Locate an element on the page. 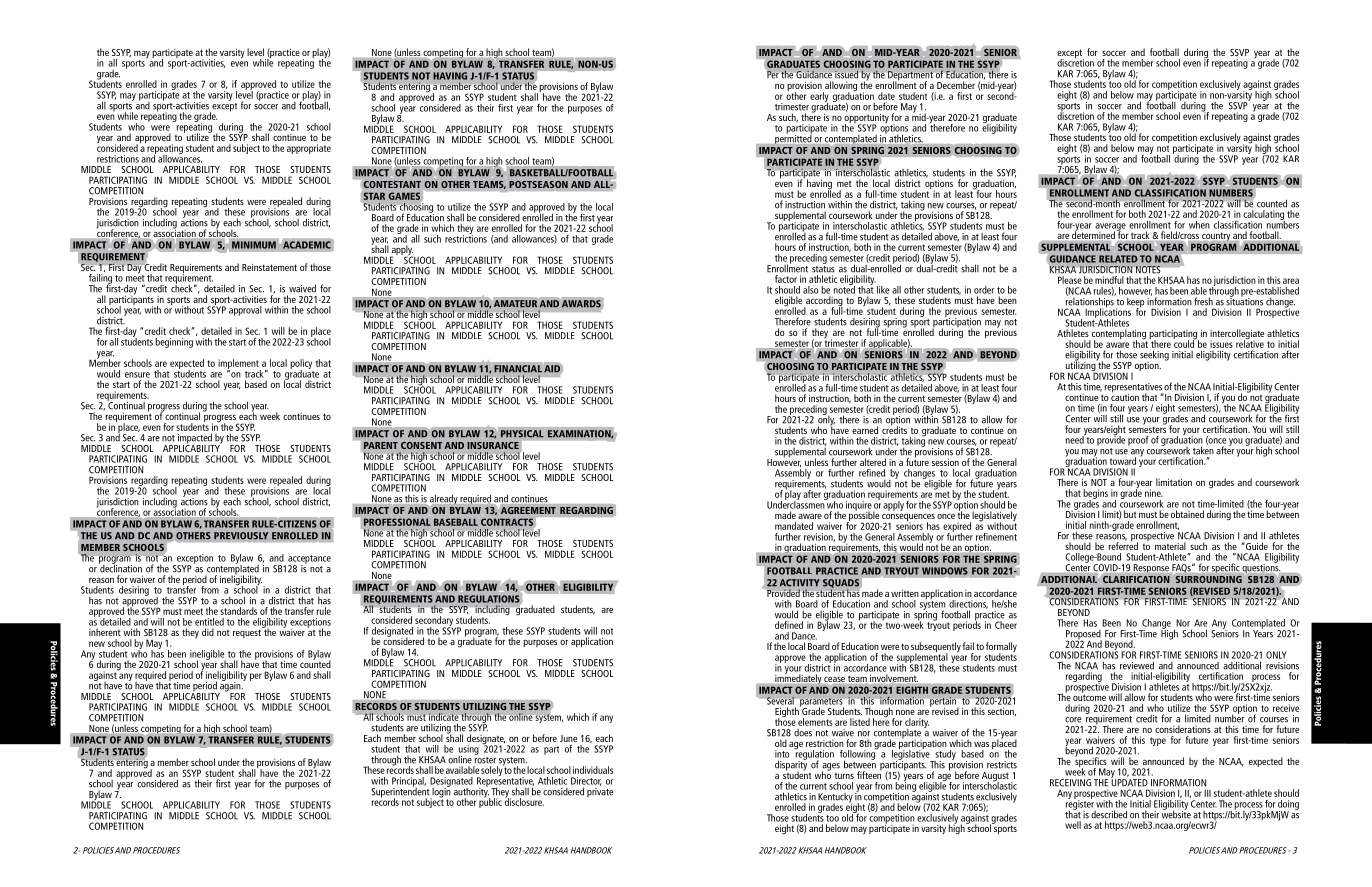  standards is located at coordinates (238, 611).
